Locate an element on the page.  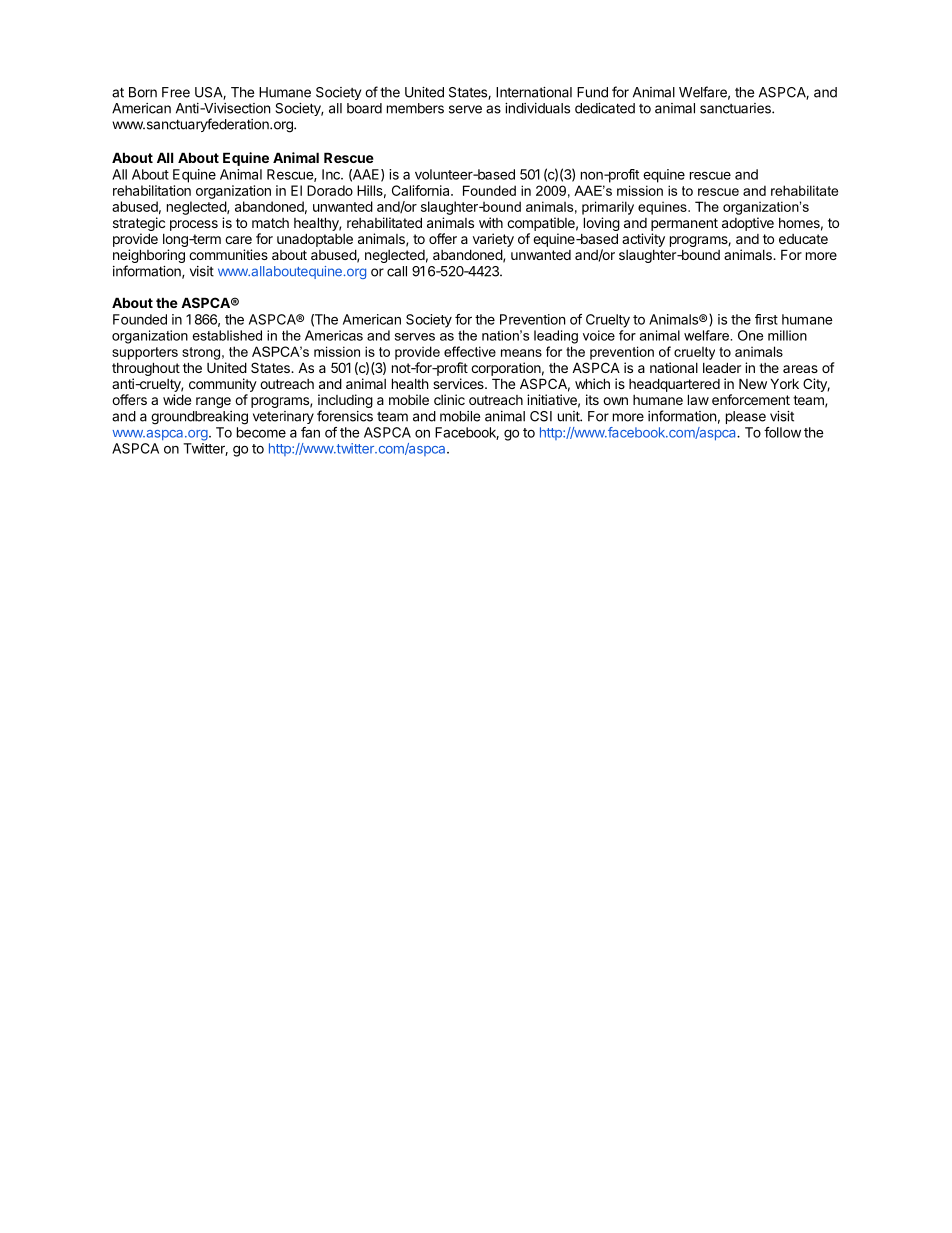
groundbreaking is located at coordinates (199, 418).
